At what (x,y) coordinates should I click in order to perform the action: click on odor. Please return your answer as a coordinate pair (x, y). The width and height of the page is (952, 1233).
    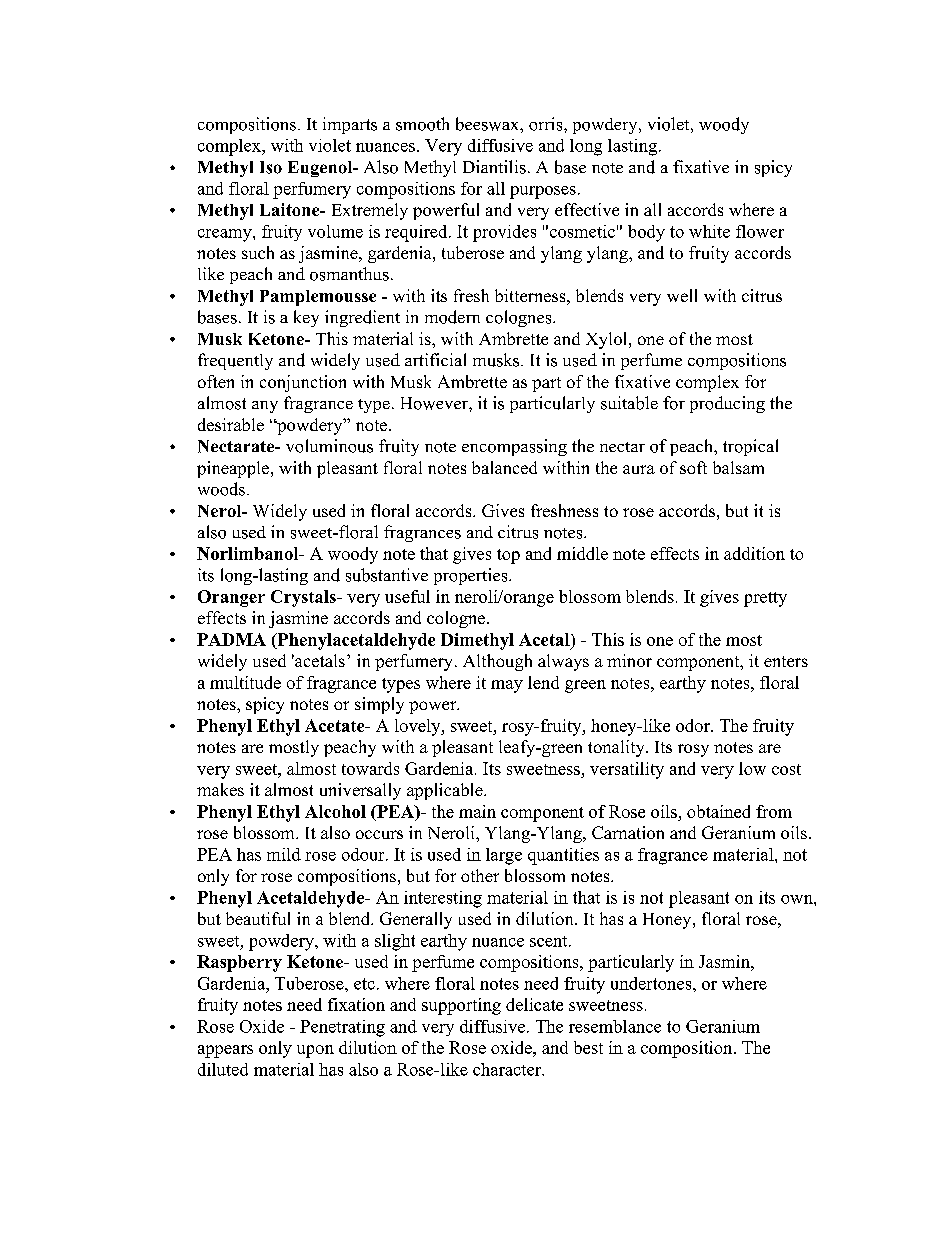
    Looking at the image, I should click on (694, 725).
